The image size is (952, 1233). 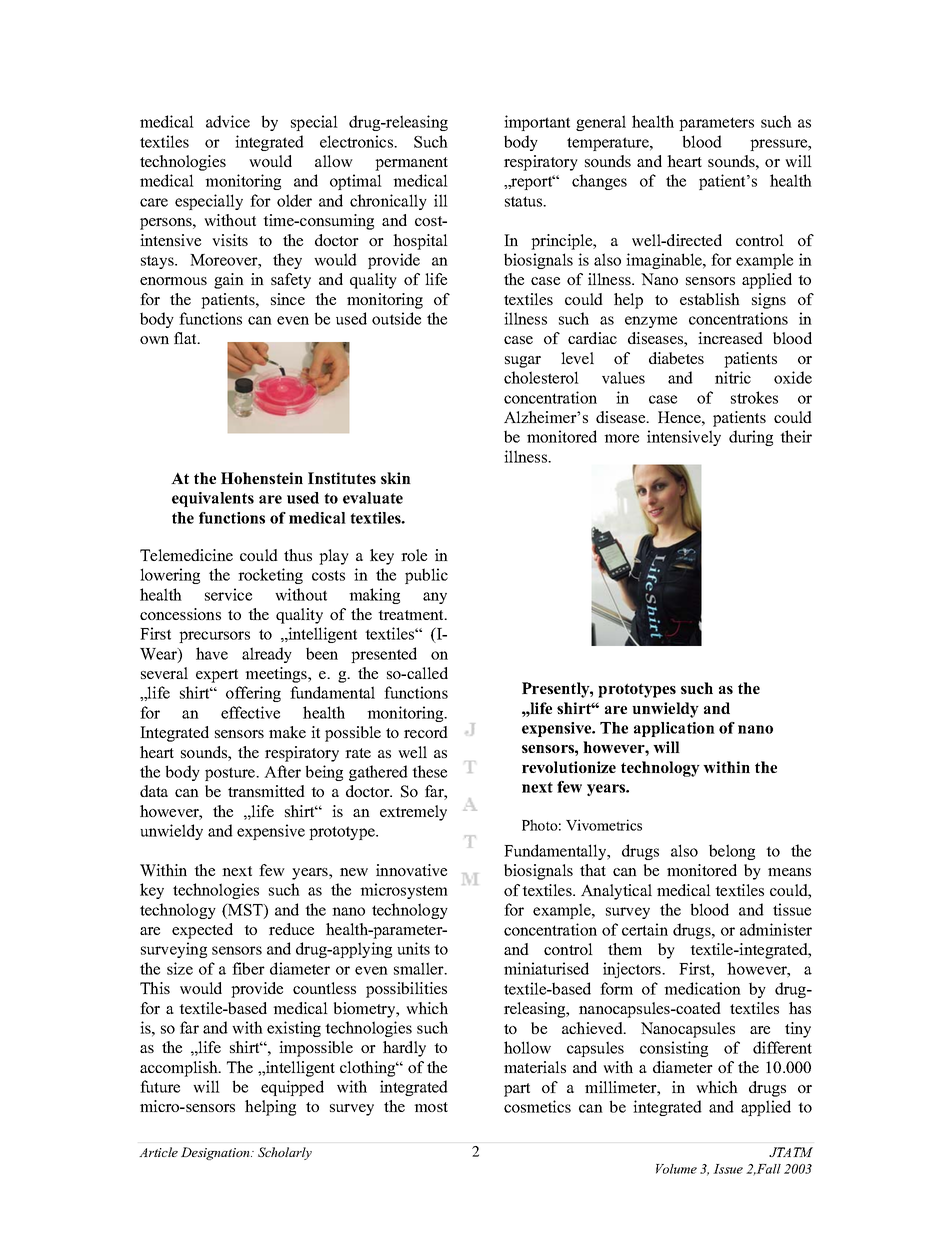 I want to click on permanent, so click(x=411, y=164).
